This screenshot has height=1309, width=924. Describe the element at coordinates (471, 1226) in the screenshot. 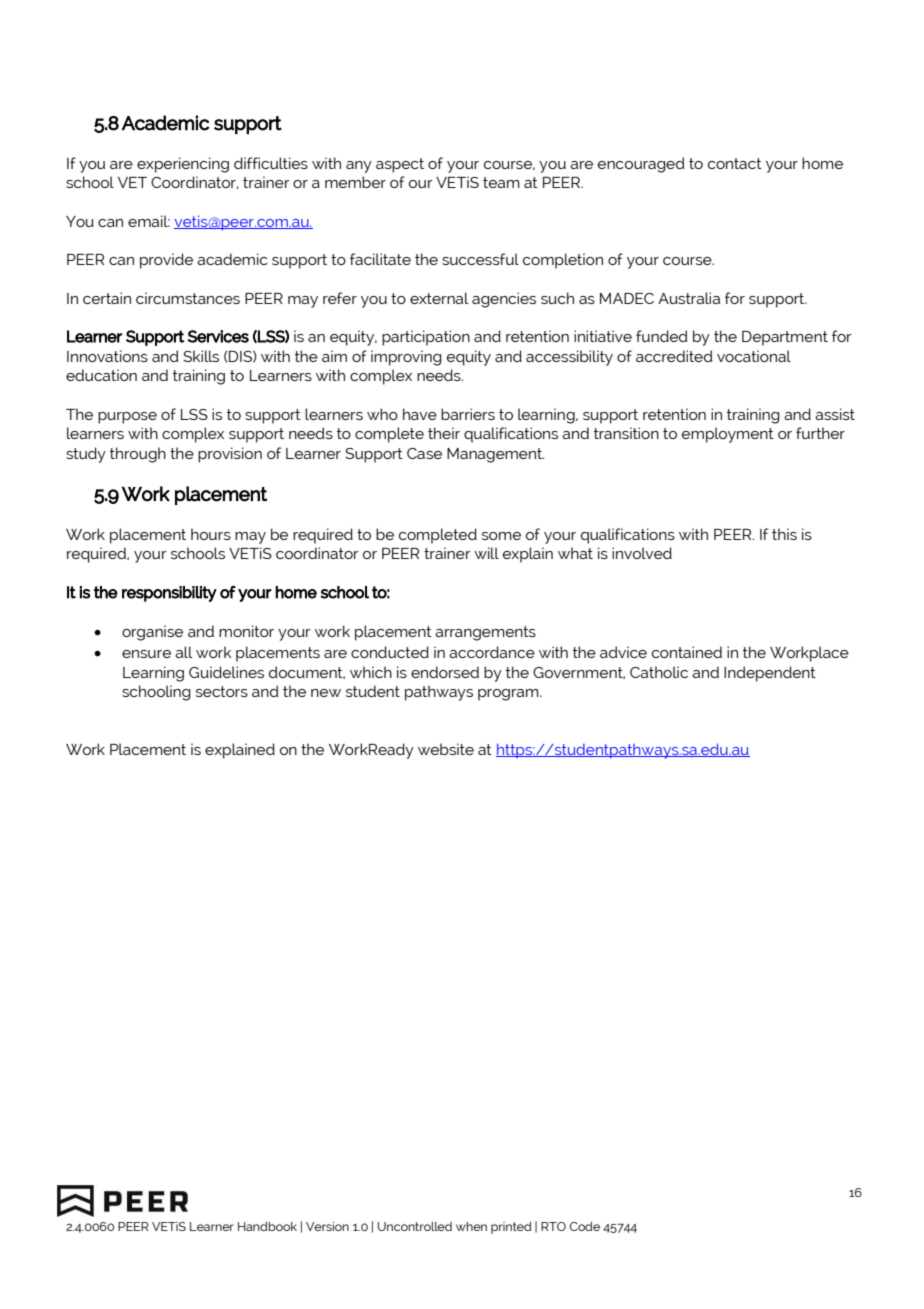

I see `when` at that location.
